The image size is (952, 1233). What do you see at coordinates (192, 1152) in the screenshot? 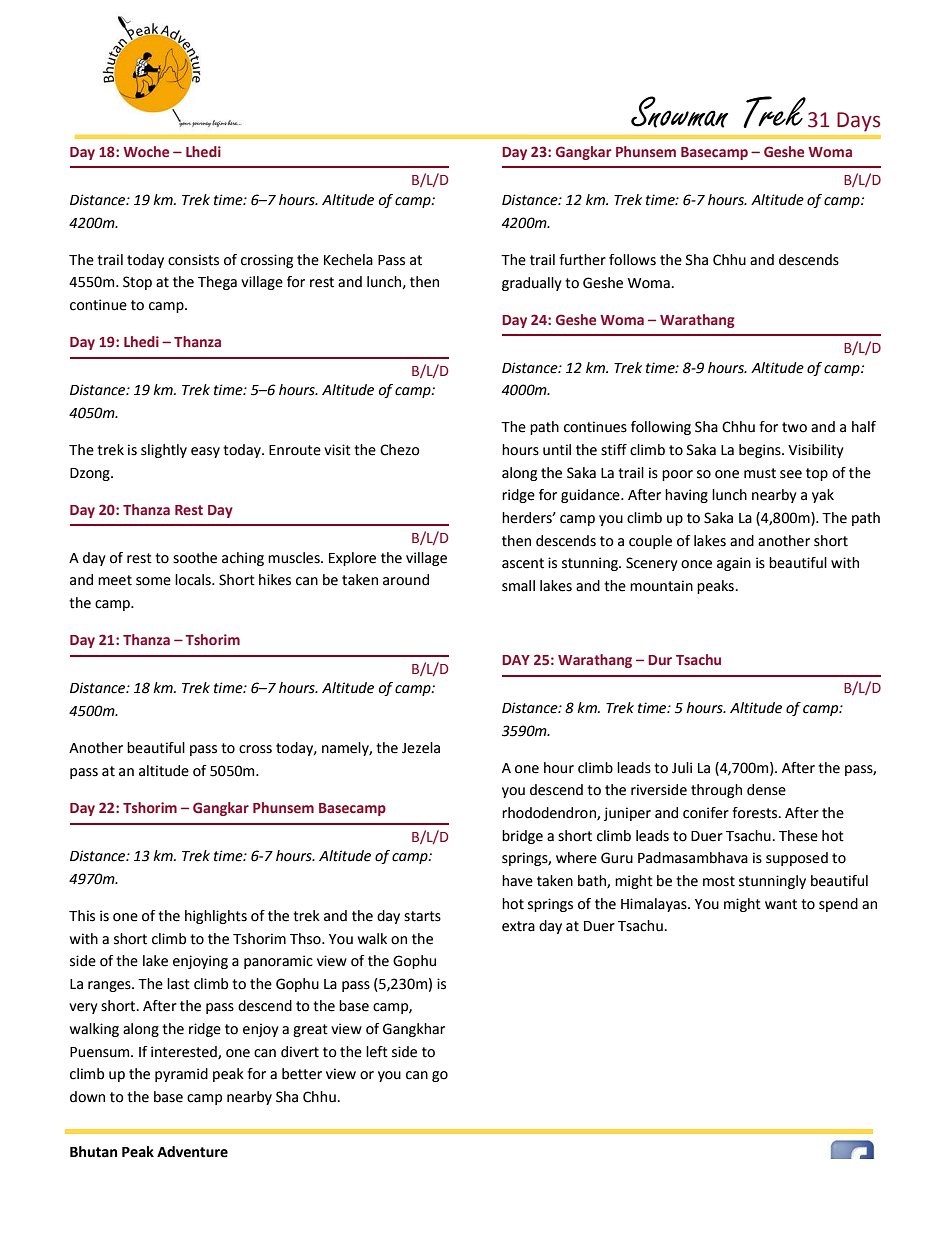
I see `Adventure` at bounding box center [192, 1152].
